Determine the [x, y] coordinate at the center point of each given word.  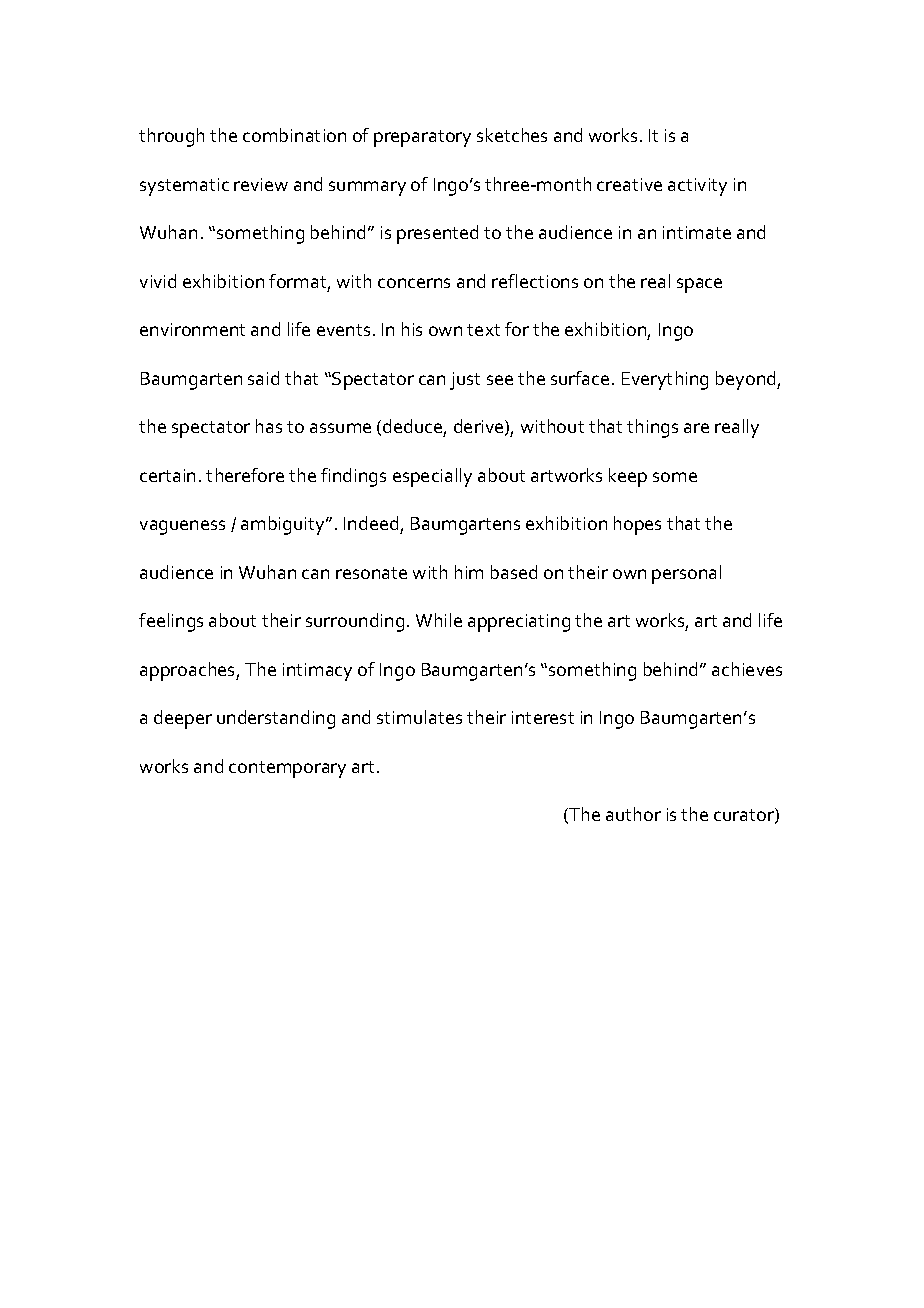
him [469, 572]
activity [697, 187]
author [633, 814]
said [263, 378]
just [465, 381]
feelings [171, 622]
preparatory [422, 138]
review [261, 184]
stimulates [419, 717]
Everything [665, 380]
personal [686, 574]
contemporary [287, 769]
